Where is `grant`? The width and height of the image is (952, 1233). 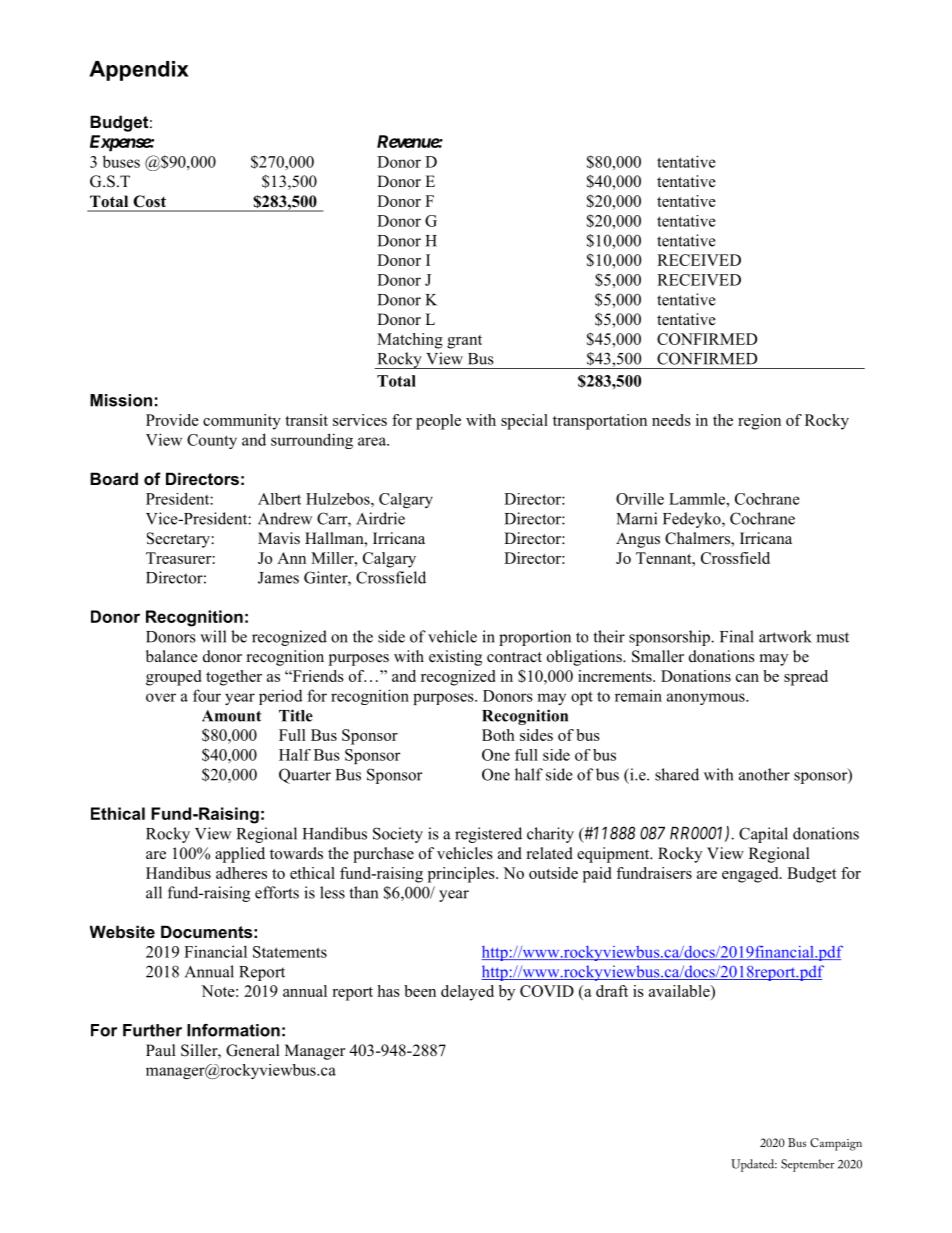
grant is located at coordinates (464, 342).
